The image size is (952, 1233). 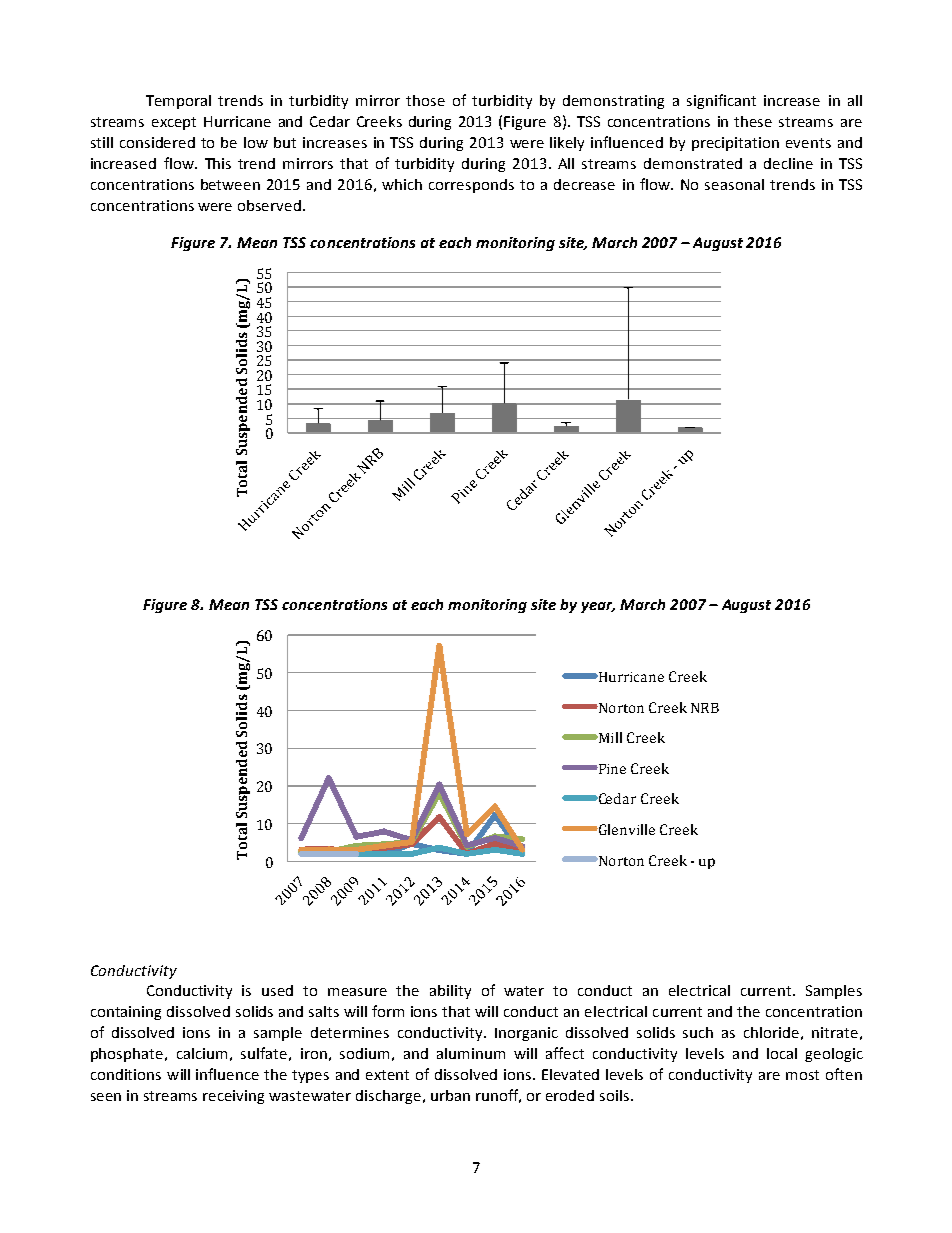 What do you see at coordinates (471, 1053) in the image?
I see `aluminum` at bounding box center [471, 1053].
